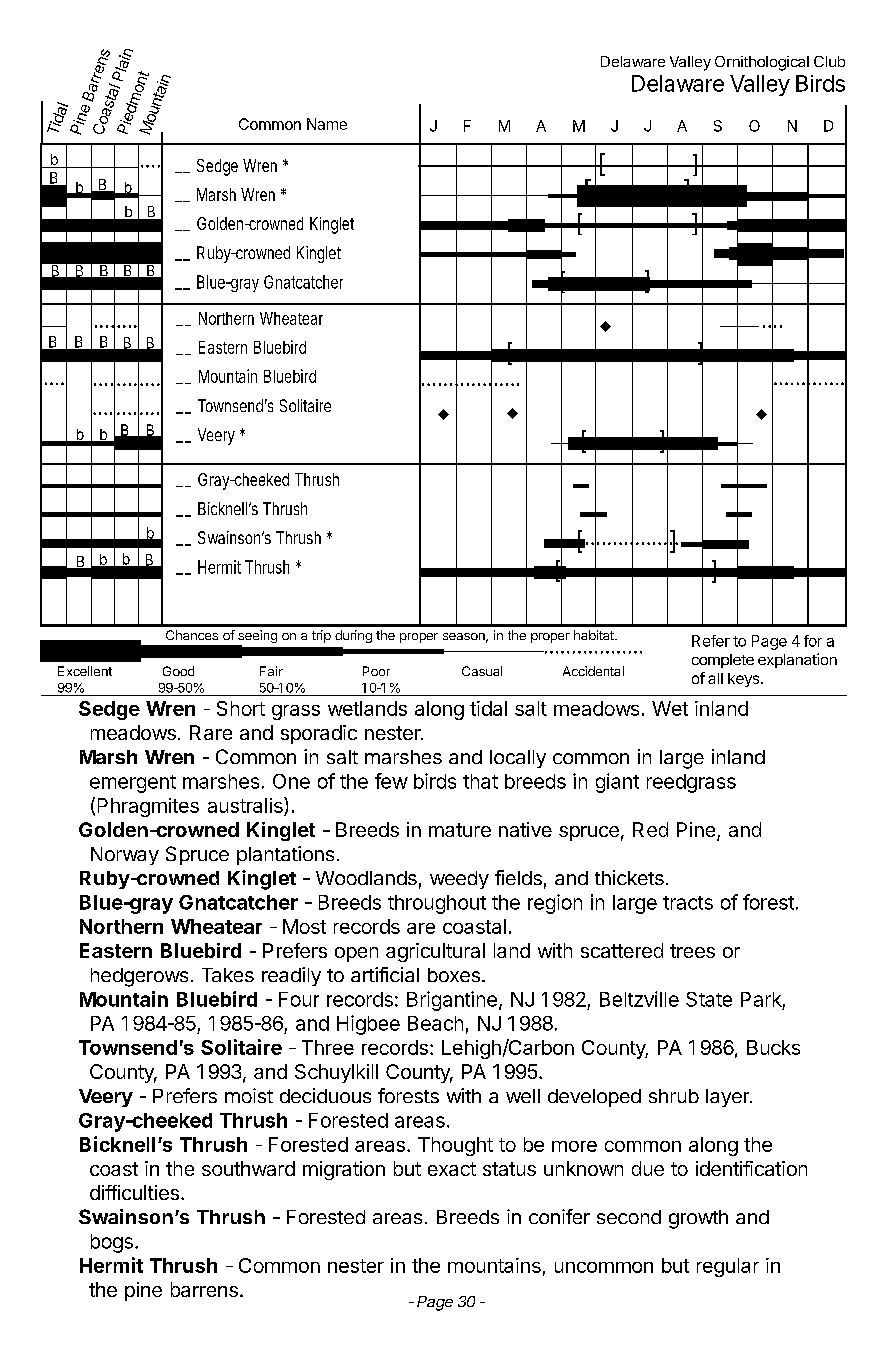 The width and height of the page is (887, 1372). What do you see at coordinates (762, 63) in the page?
I see `Ornithological` at bounding box center [762, 63].
